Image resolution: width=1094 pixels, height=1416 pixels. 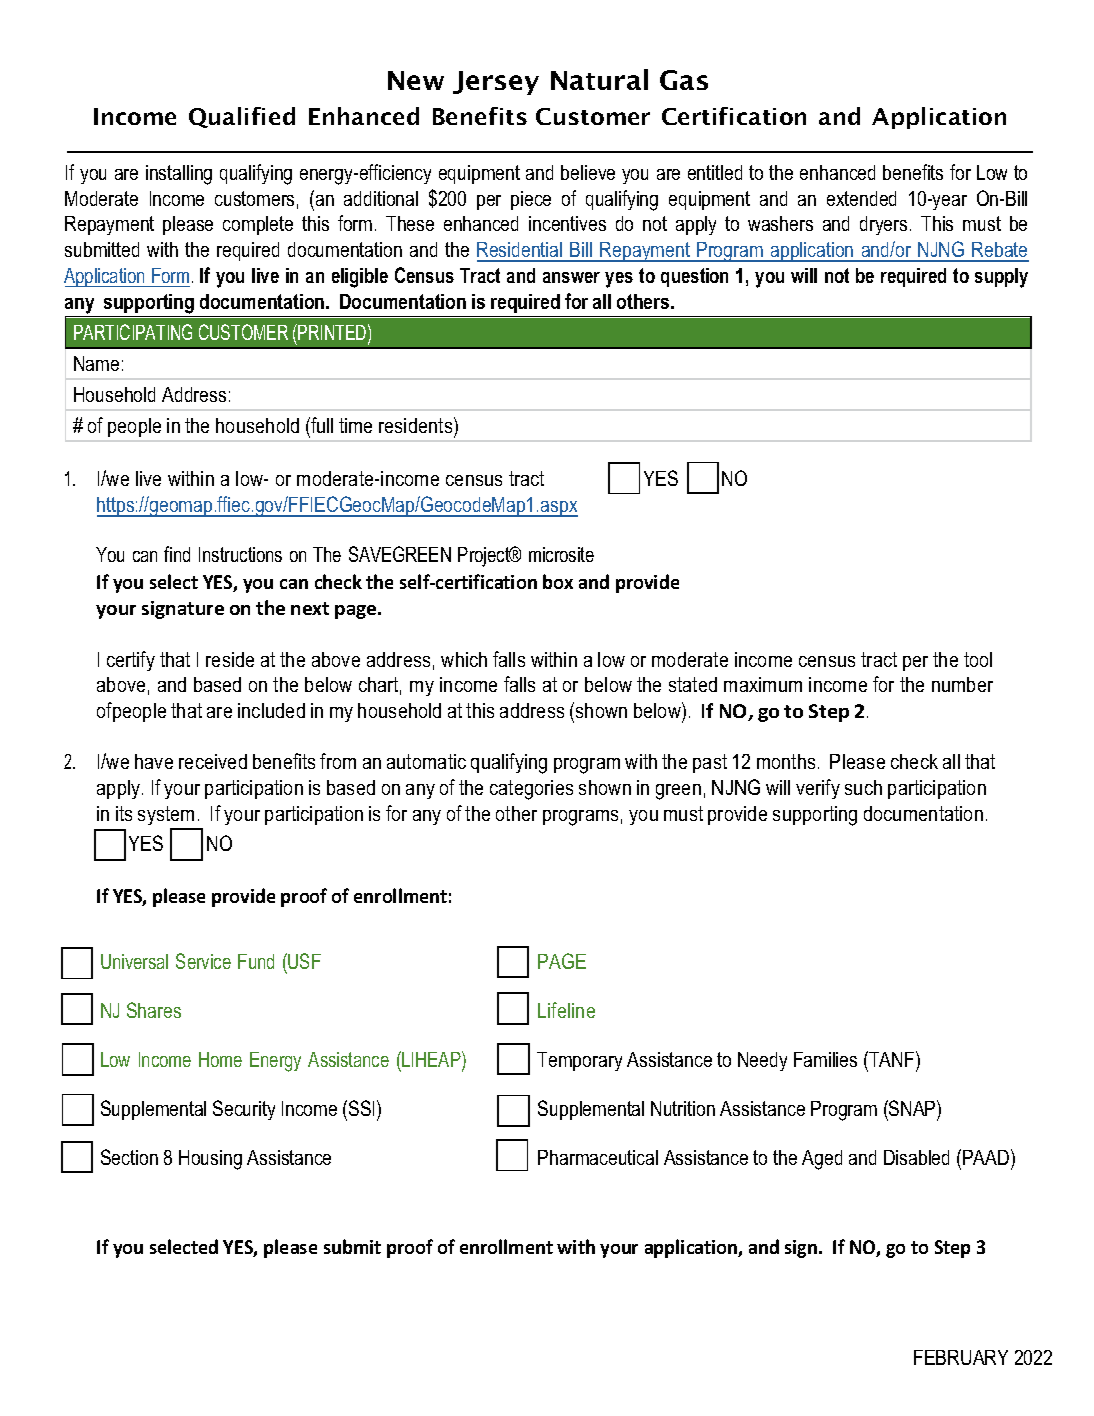 I want to click on Housing, so click(x=210, y=1160).
